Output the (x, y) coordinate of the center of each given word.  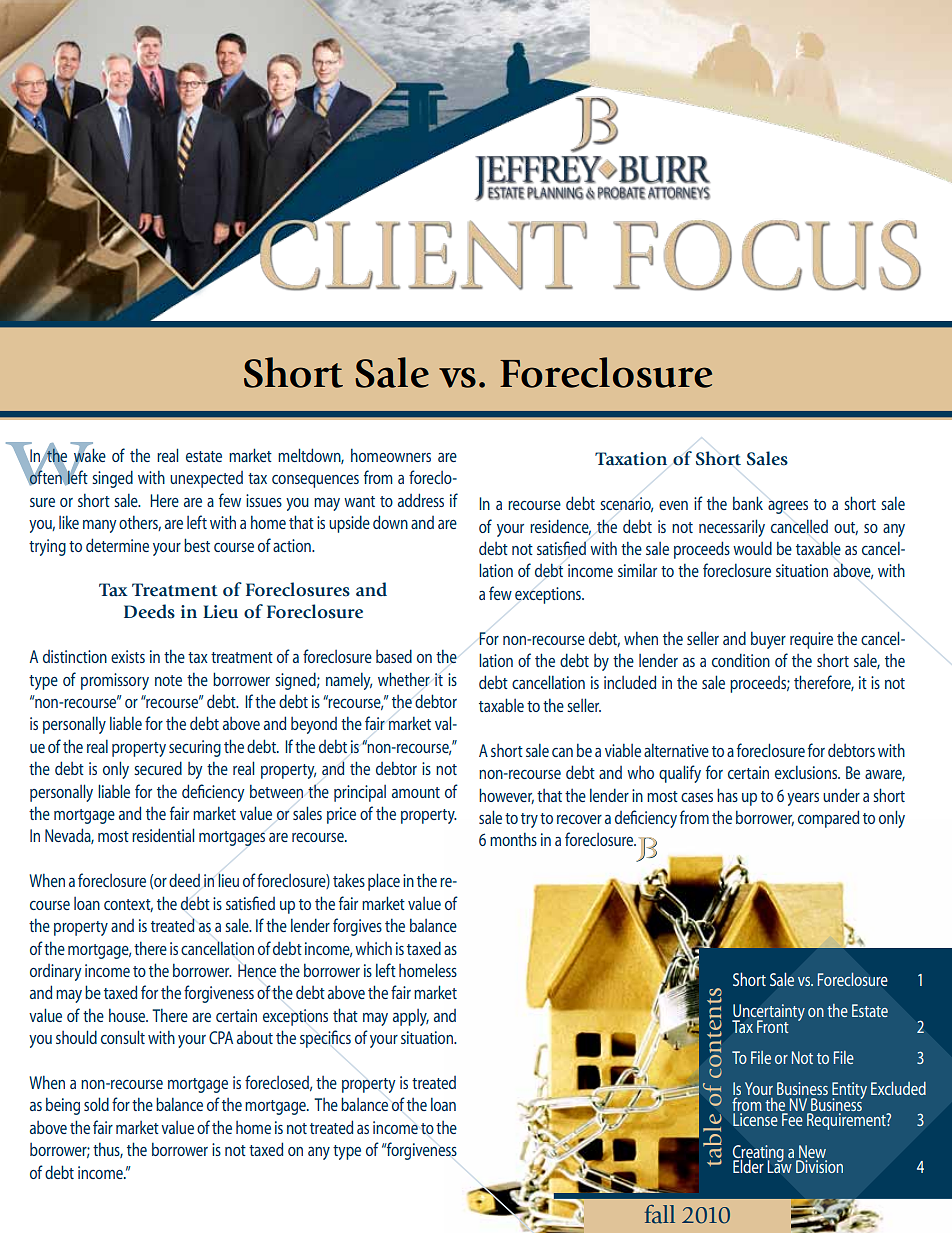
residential (163, 835)
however (506, 796)
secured (158, 768)
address (421, 500)
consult (123, 1037)
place (384, 882)
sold (96, 1104)
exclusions (807, 772)
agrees (788, 507)
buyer (768, 640)
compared (828, 819)
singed (112, 479)
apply (411, 1017)
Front (773, 1026)
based (394, 656)
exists (128, 656)
